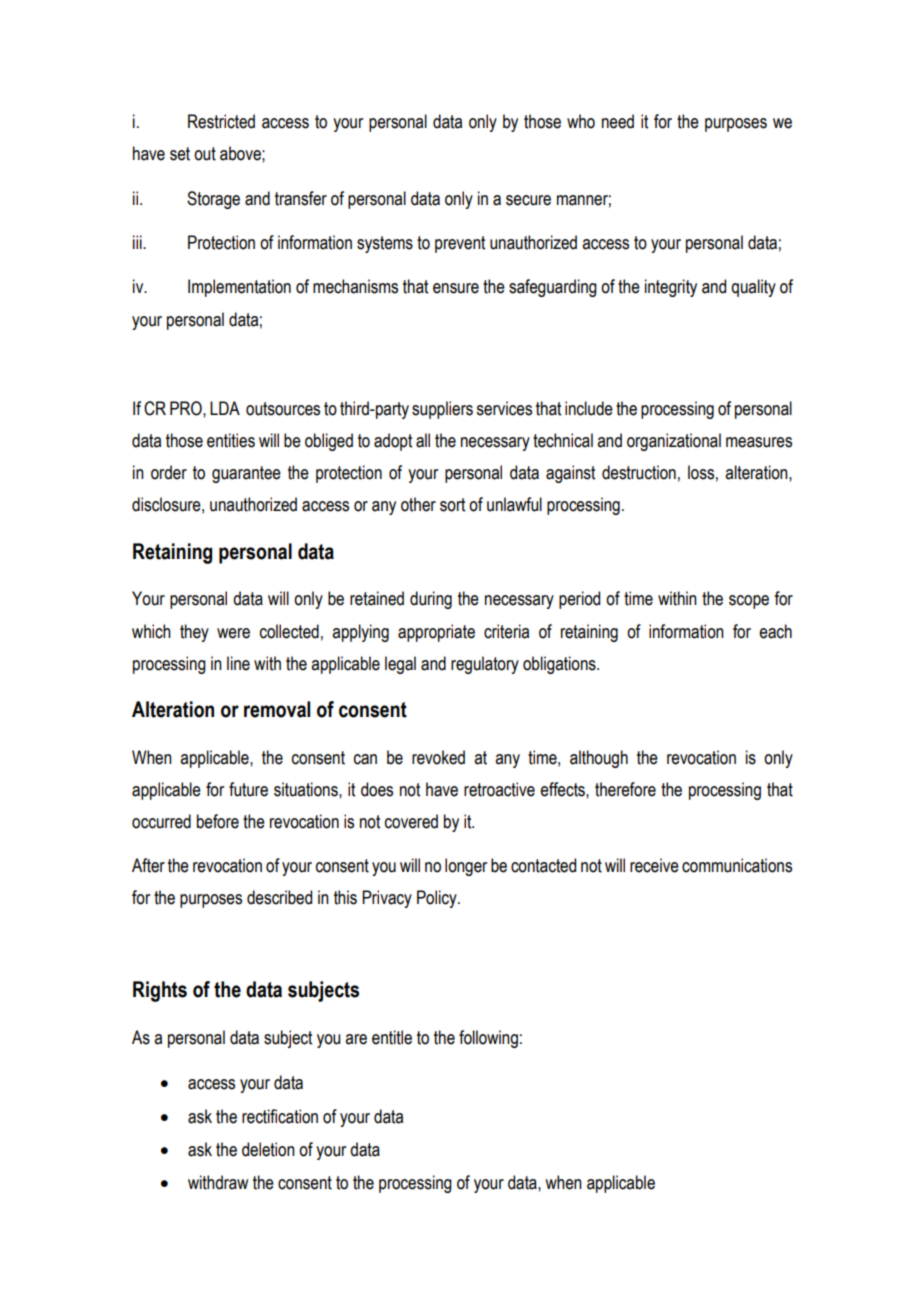 This screenshot has width=924, height=1308. I want to click on rectification, so click(280, 1116).
